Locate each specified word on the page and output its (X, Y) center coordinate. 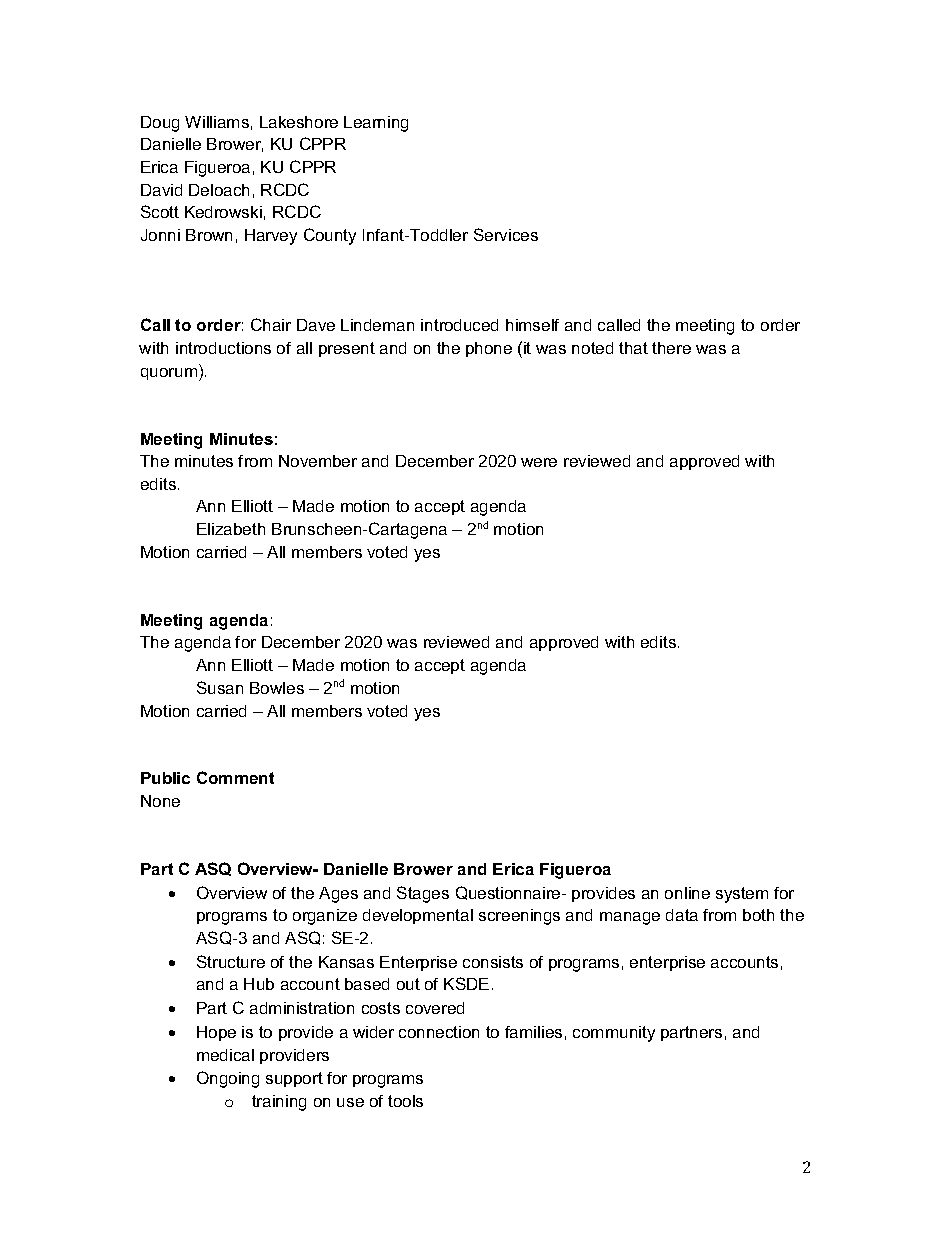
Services (506, 234)
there (671, 348)
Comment (235, 777)
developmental (418, 916)
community (614, 1034)
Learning (376, 124)
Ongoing (228, 1079)
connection (439, 1032)
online (687, 893)
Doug (160, 124)
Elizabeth (231, 529)
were (539, 462)
